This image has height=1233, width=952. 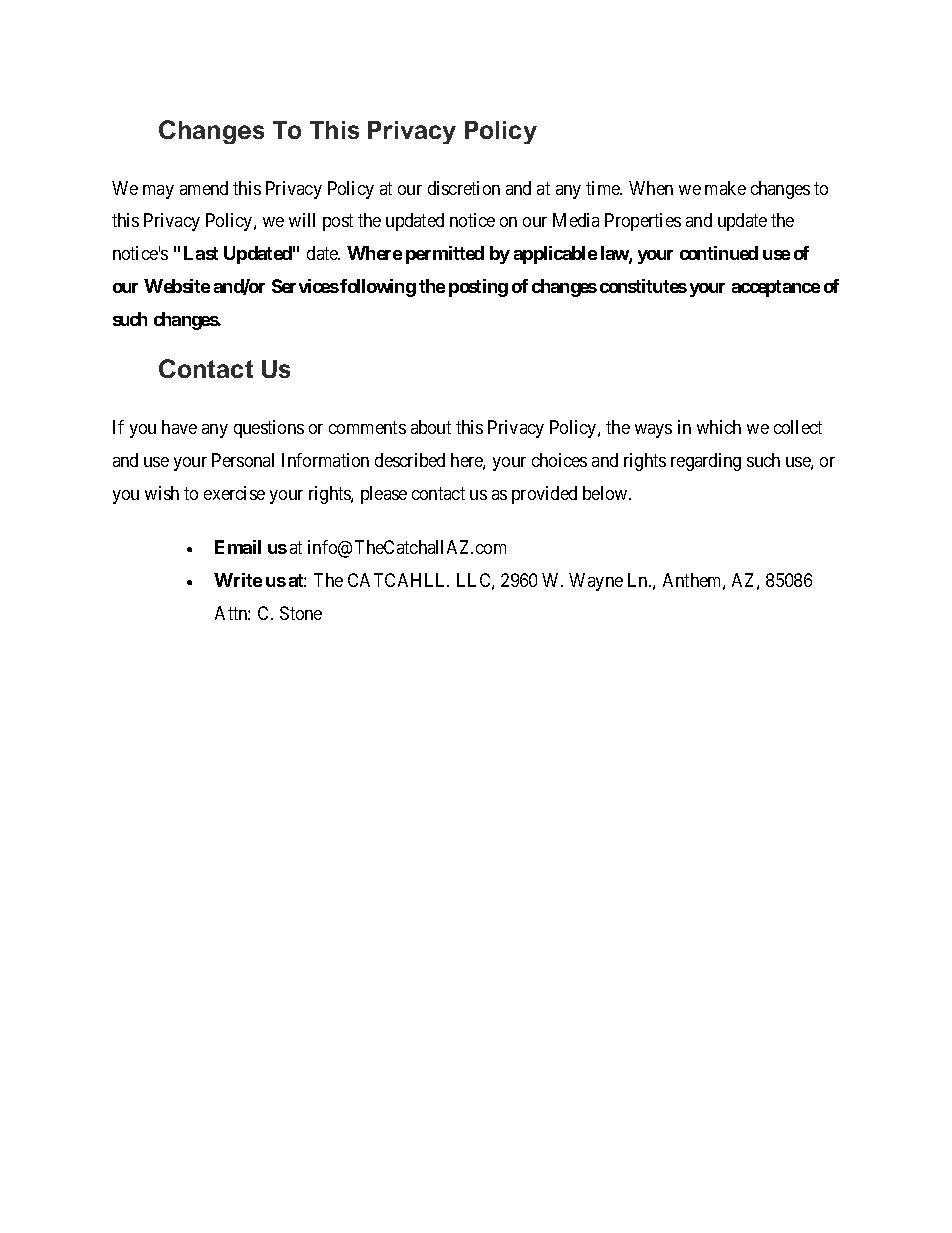 What do you see at coordinates (204, 188) in the image?
I see `amend` at bounding box center [204, 188].
